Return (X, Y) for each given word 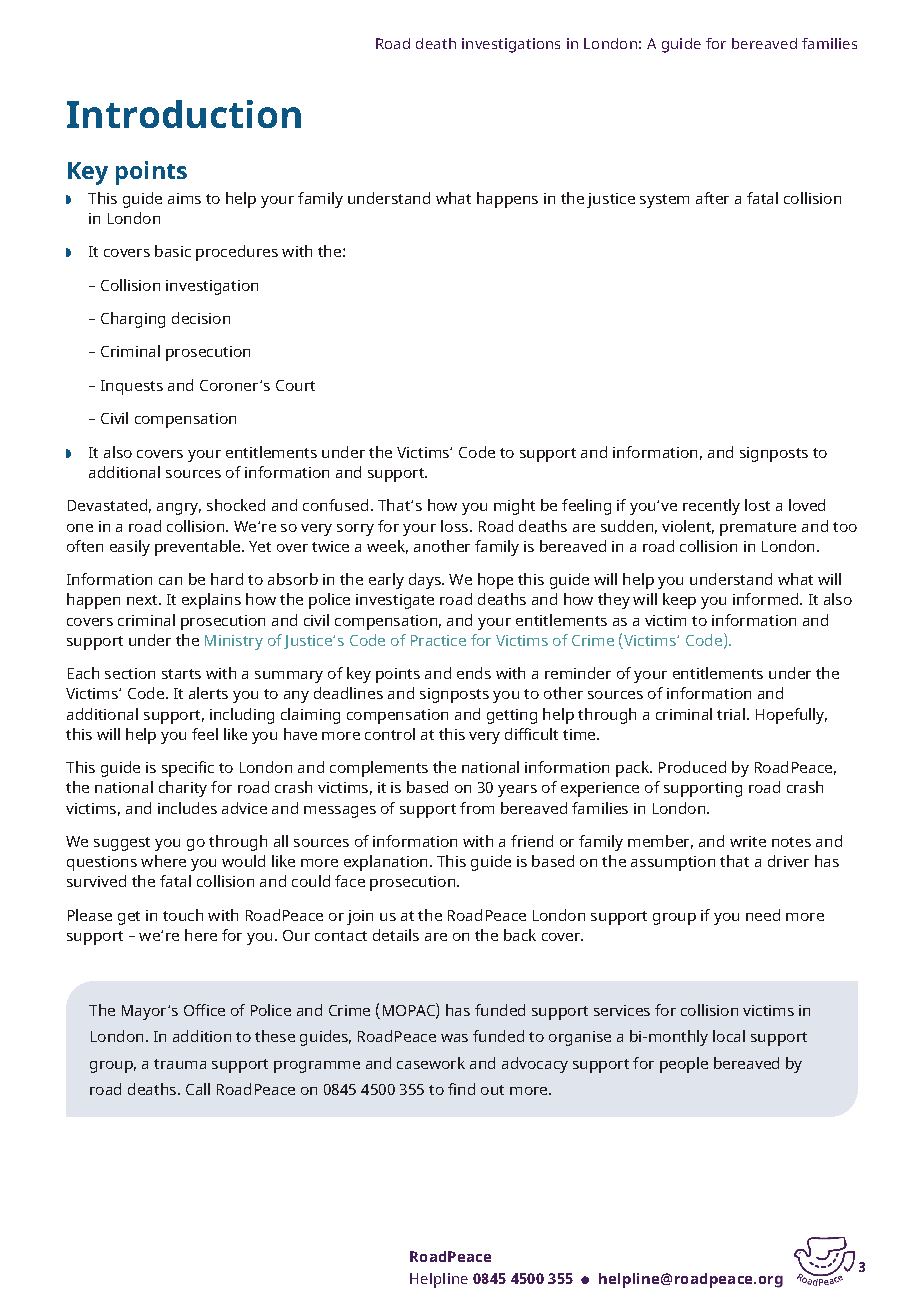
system (664, 201)
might (514, 507)
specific (188, 769)
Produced (692, 767)
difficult (531, 734)
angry (179, 509)
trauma (180, 1064)
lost (757, 505)
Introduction (184, 114)
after (712, 198)
